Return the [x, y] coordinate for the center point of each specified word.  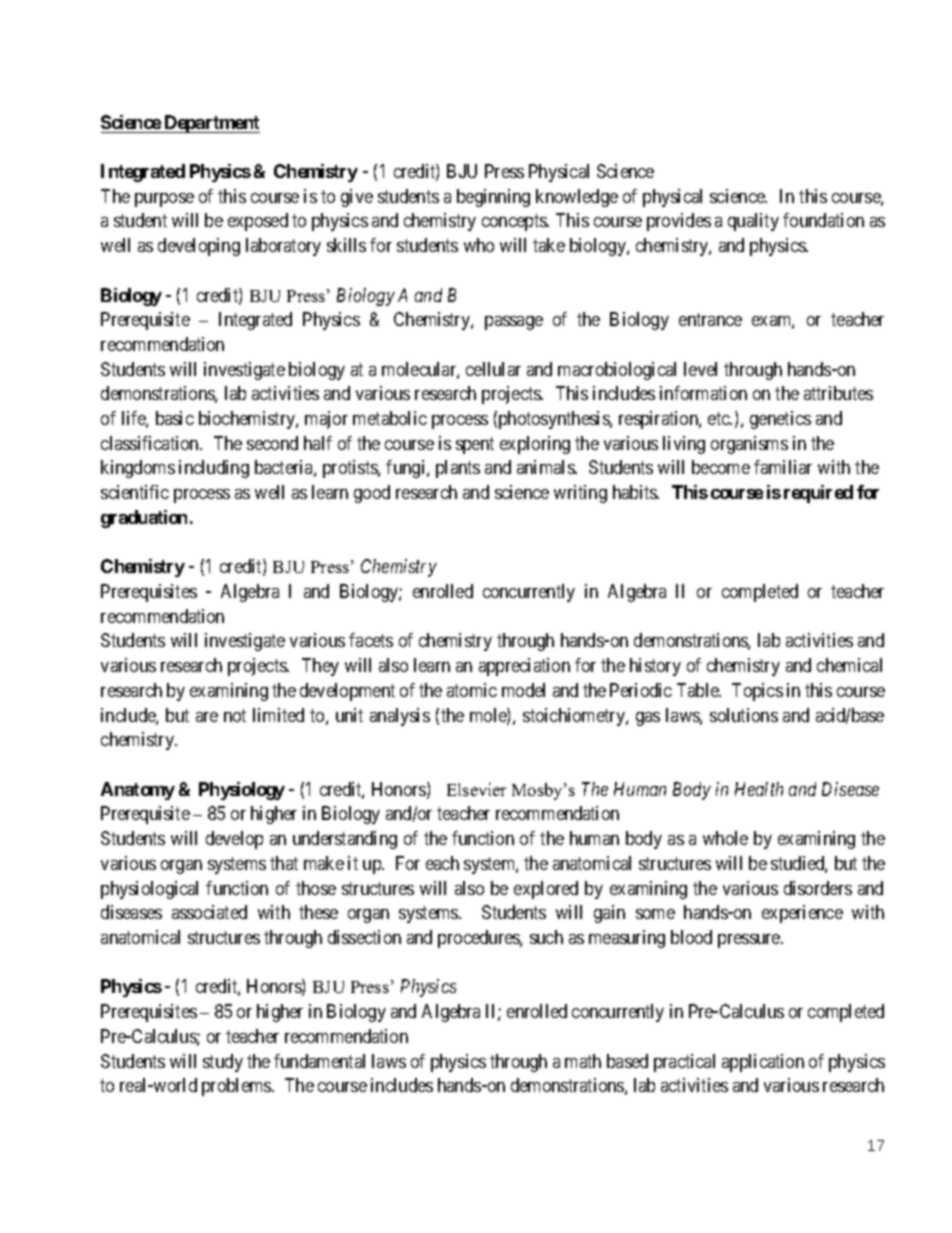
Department [211, 124]
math [583, 1061]
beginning [493, 198]
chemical [849, 665]
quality [753, 222]
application [763, 1063]
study [223, 1063]
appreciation [524, 667]
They [320, 667]
